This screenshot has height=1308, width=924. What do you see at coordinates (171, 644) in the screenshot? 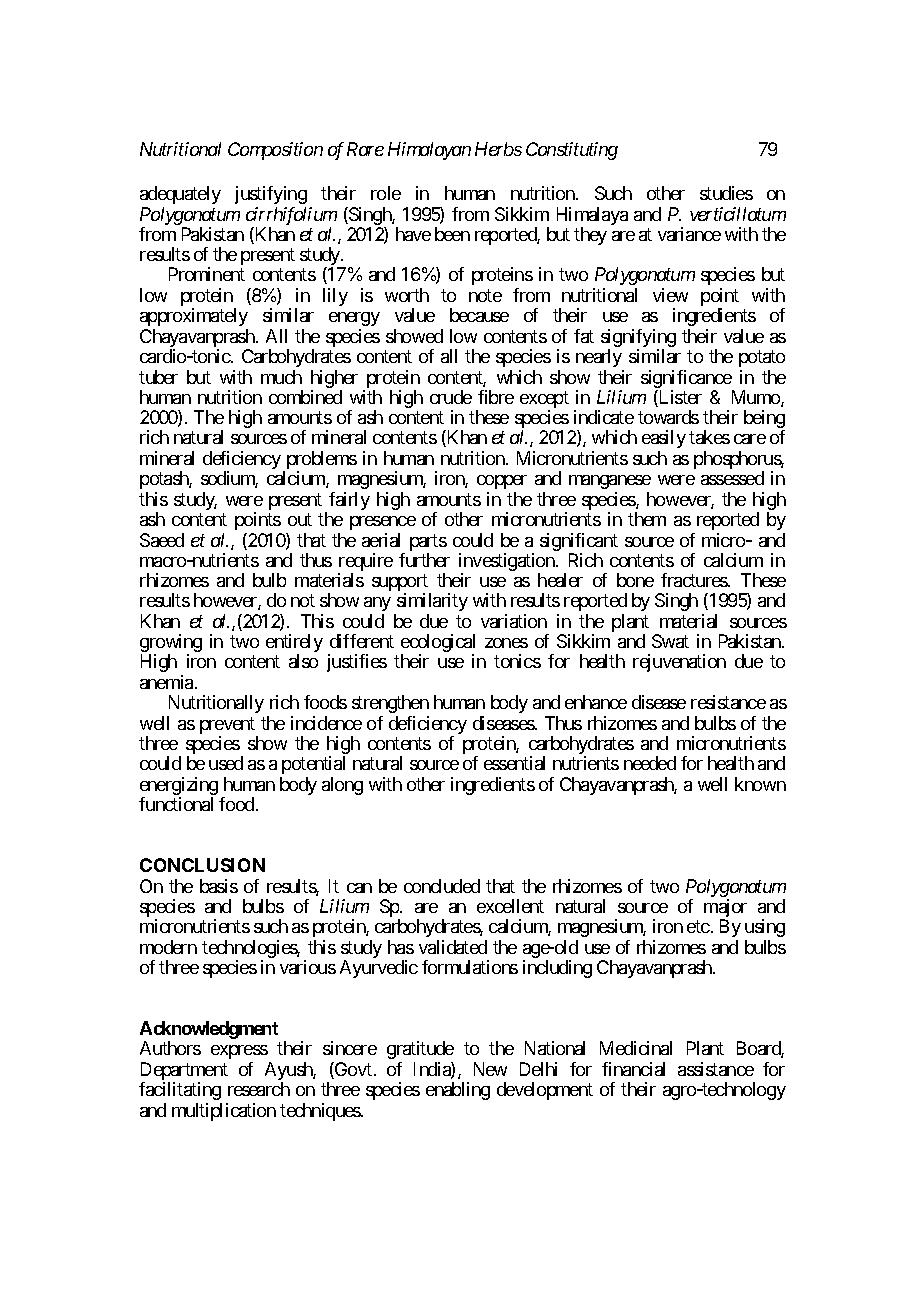
I see `growing` at bounding box center [171, 644].
